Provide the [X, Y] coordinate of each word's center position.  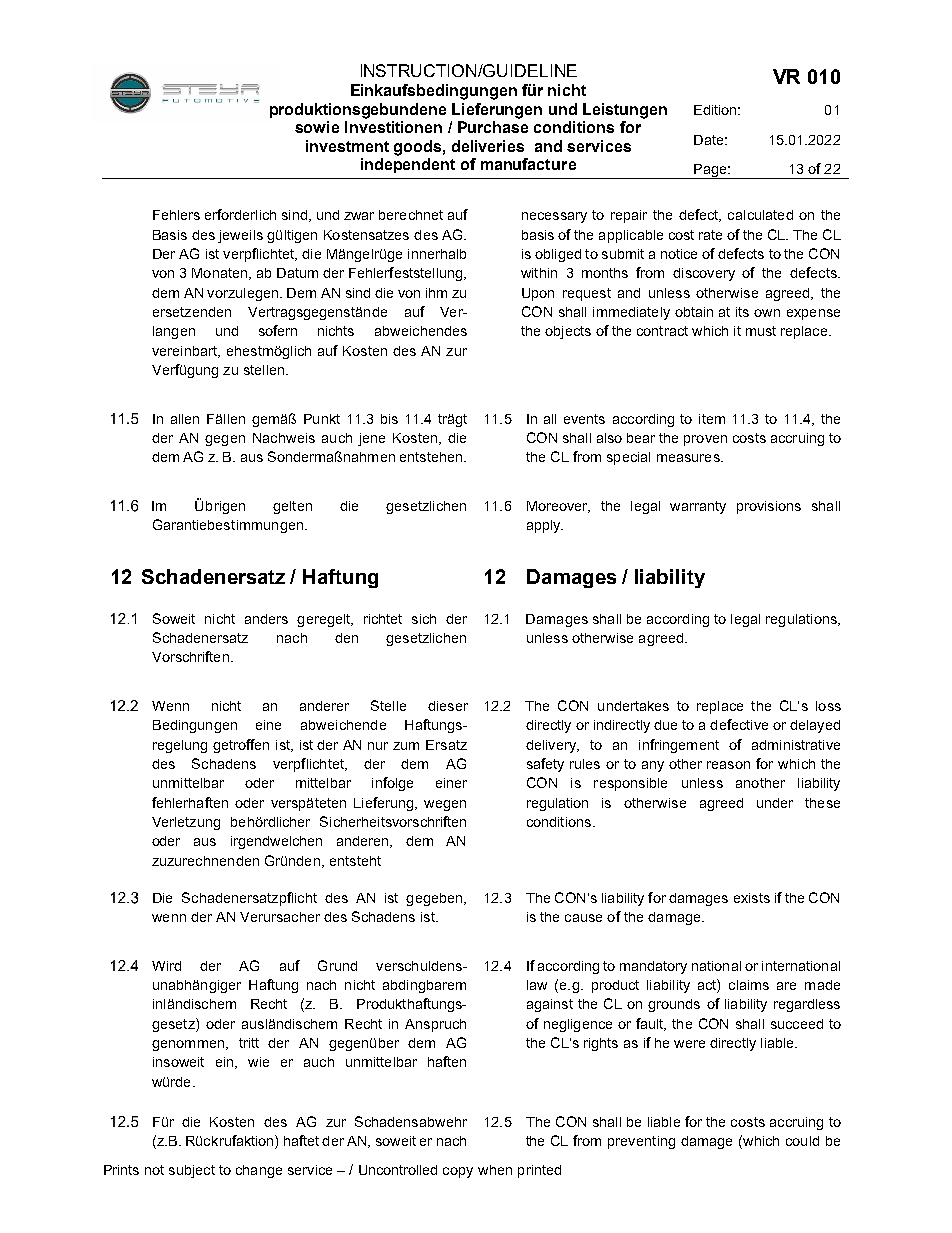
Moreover [558, 507]
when [495, 1170]
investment [347, 146]
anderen [364, 842]
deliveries [488, 146]
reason [728, 765]
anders [266, 619]
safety [545, 765]
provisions [769, 507]
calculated [760, 215]
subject [192, 1171]
